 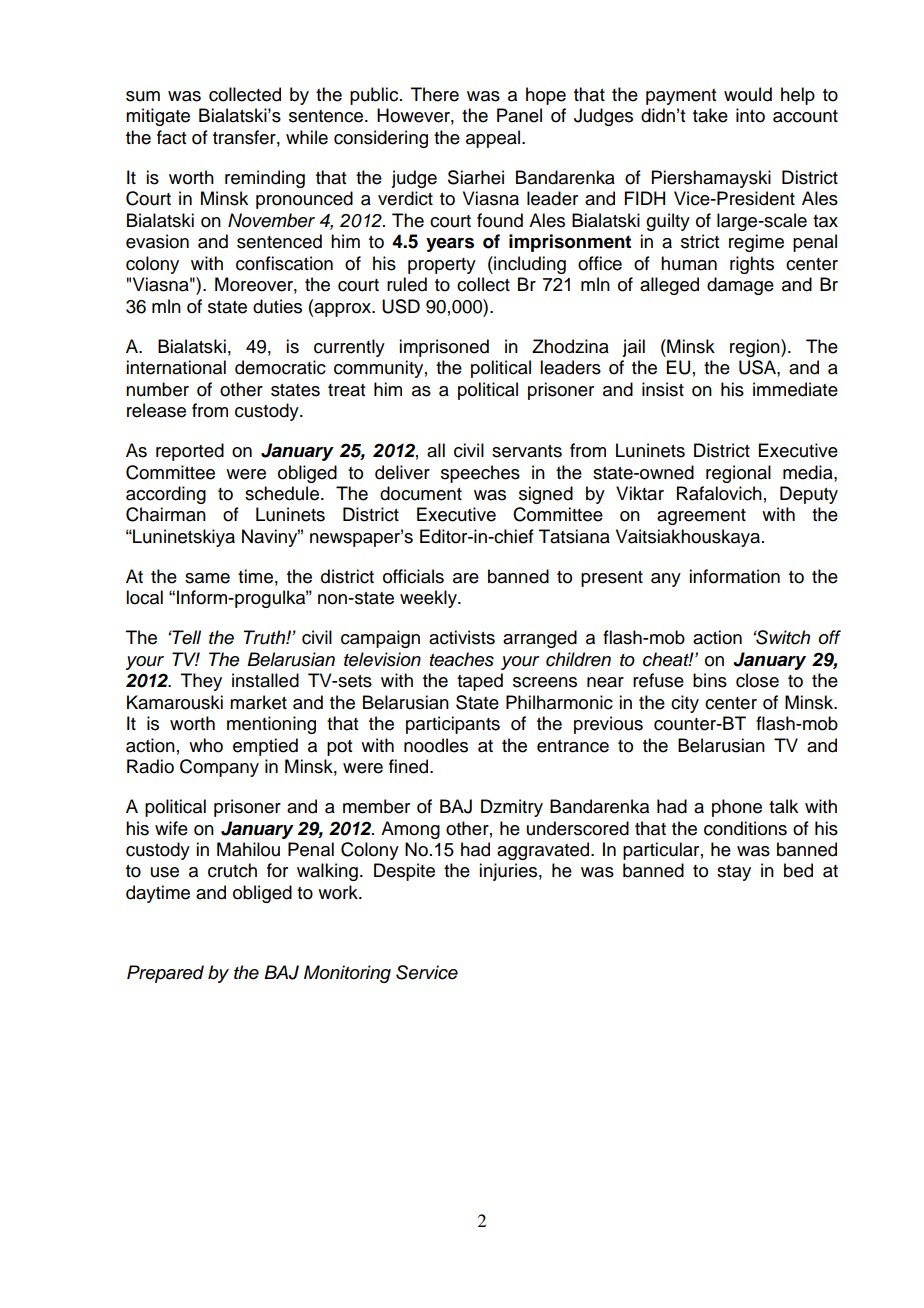 What do you see at coordinates (201, 682) in the screenshot?
I see `They` at bounding box center [201, 682].
